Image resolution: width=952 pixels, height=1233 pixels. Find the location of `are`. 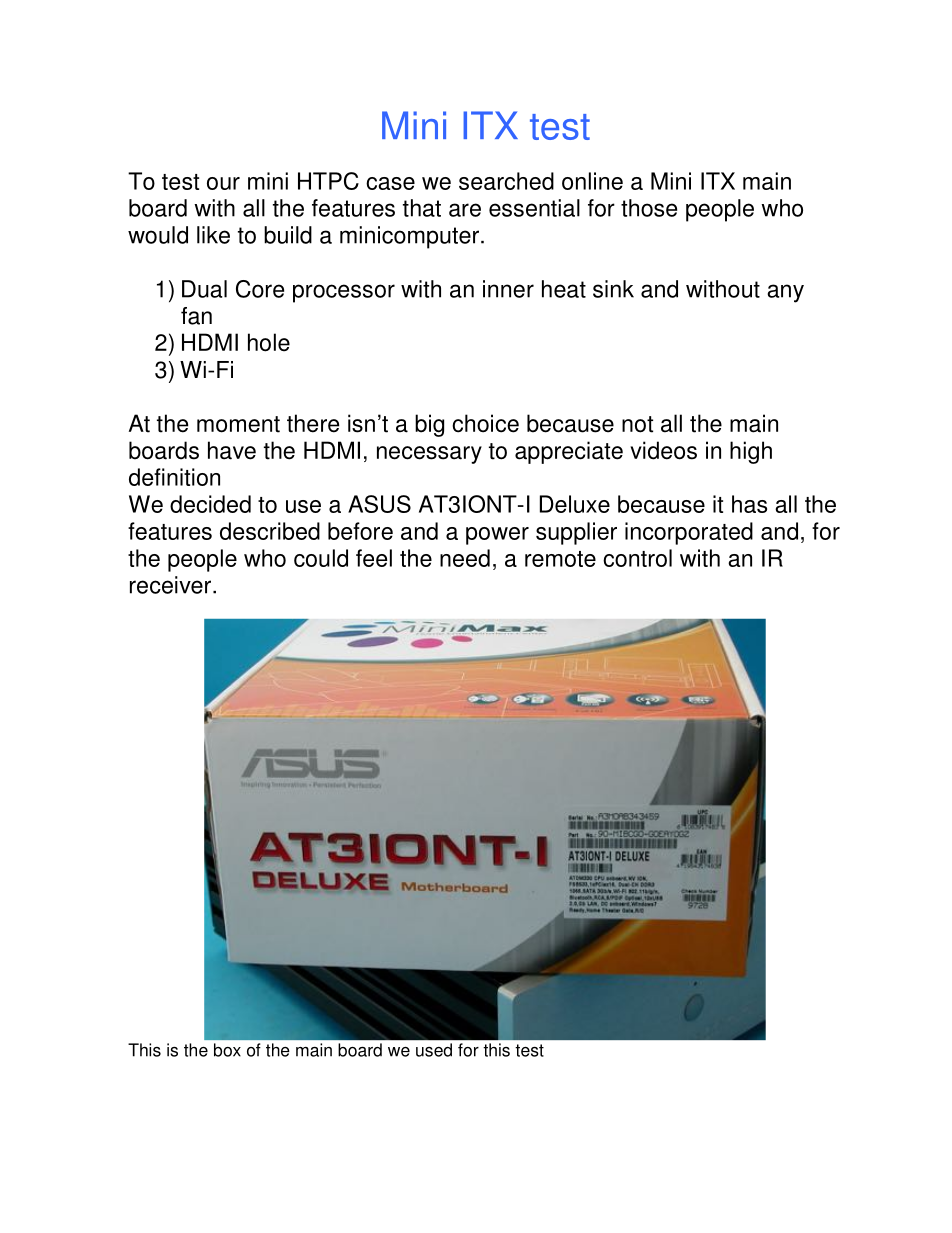

are is located at coordinates (465, 210).
